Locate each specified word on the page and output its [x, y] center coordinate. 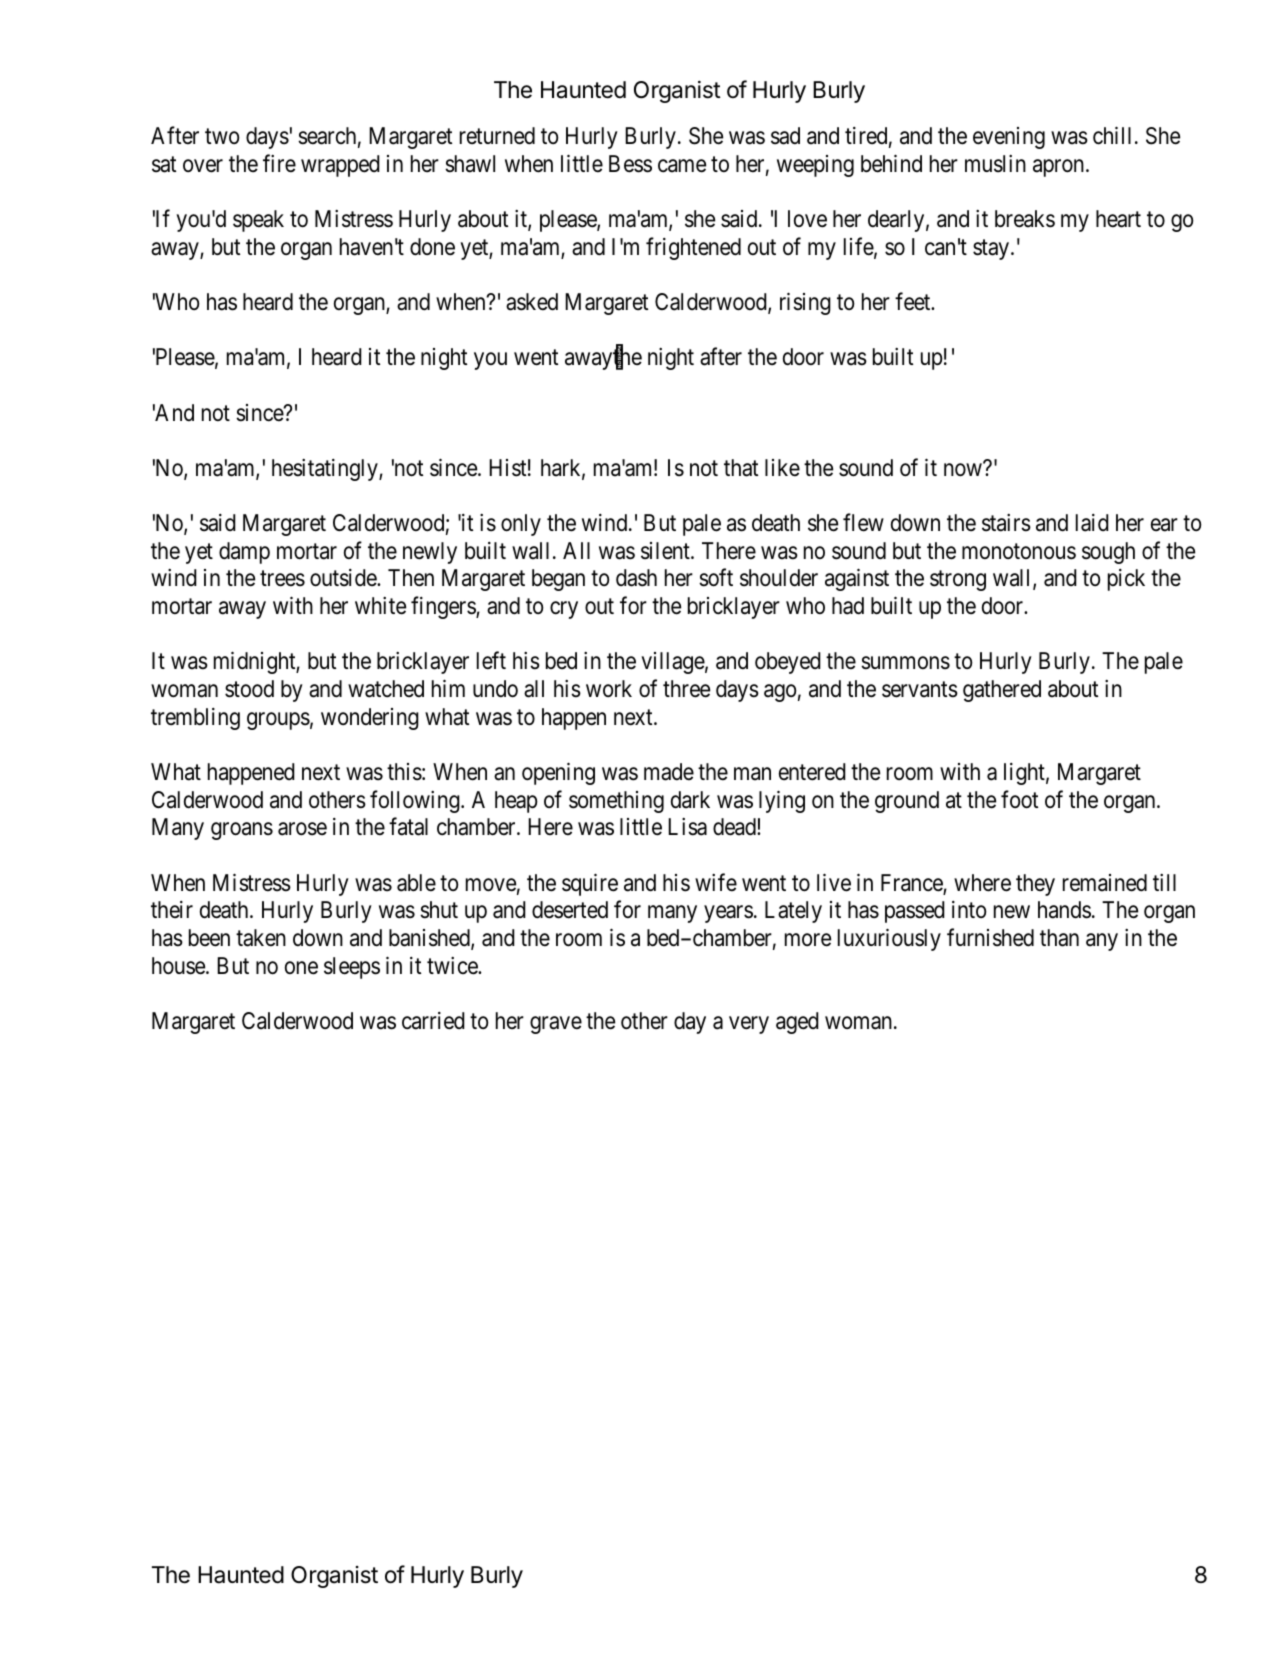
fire [279, 163]
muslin [995, 164]
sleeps [352, 968]
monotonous [1019, 551]
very [749, 1025]
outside [344, 578]
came [682, 166]
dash [636, 578]
